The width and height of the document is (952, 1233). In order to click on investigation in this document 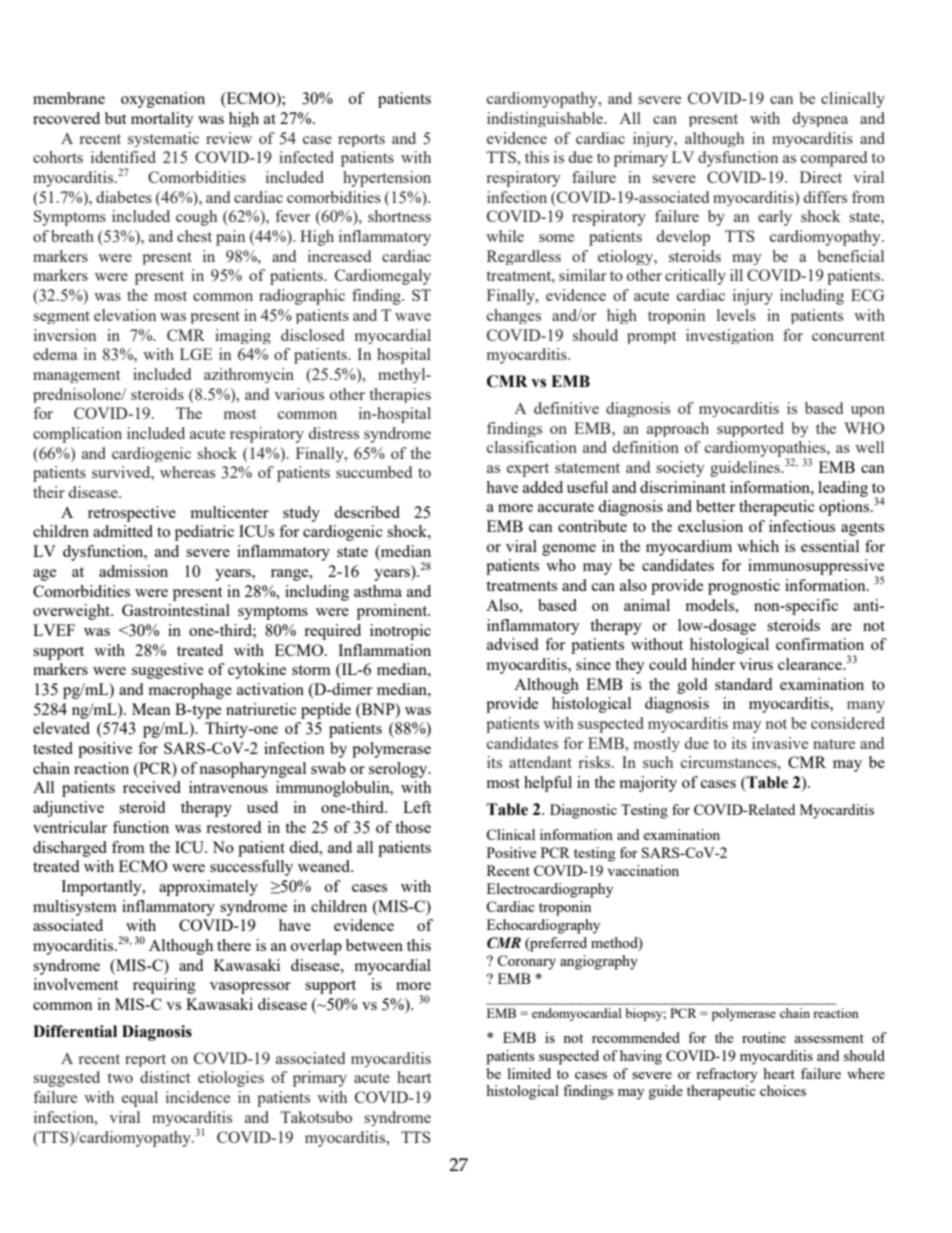, I will do `click(730, 336)`.
